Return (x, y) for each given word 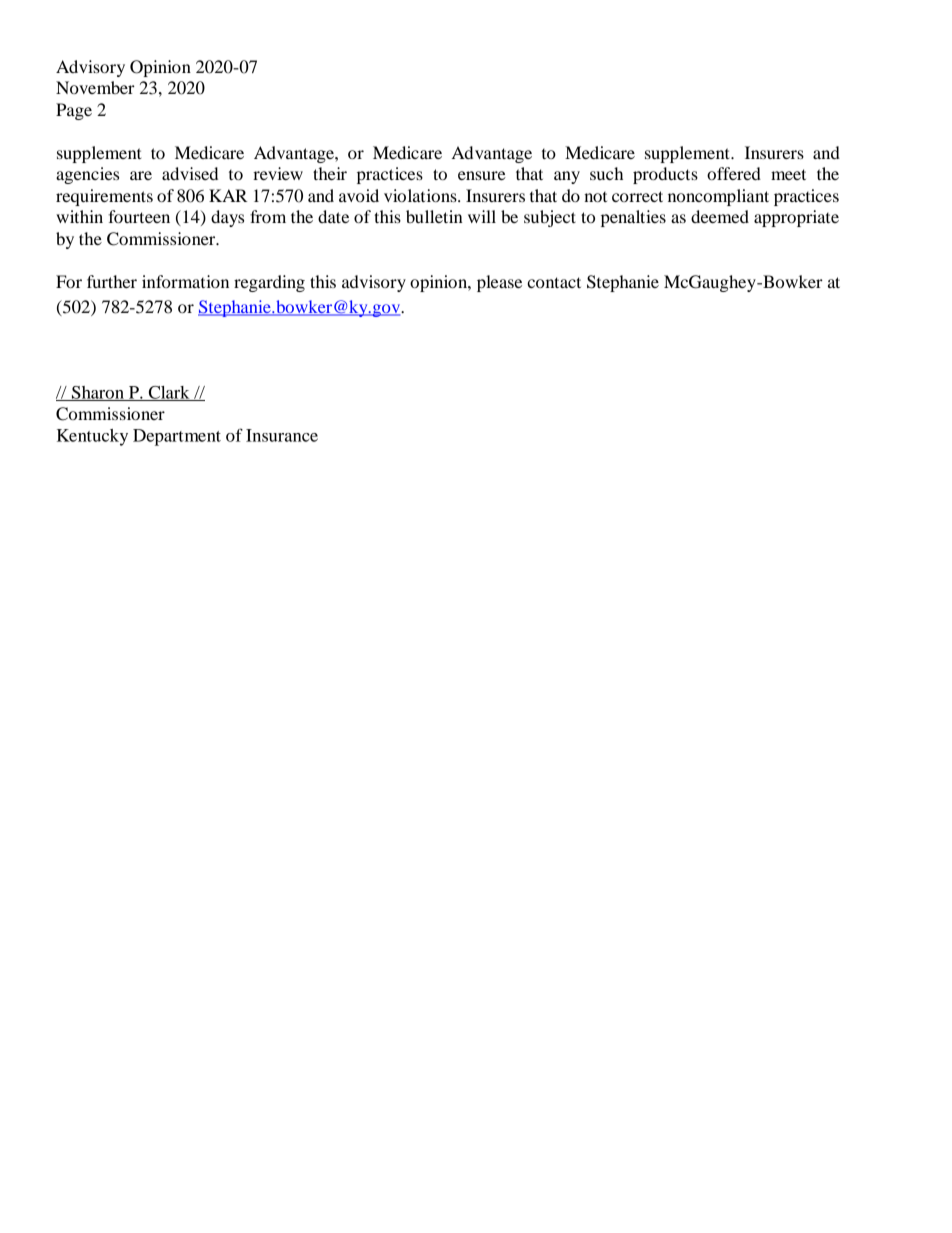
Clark (169, 393)
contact (554, 282)
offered (734, 173)
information (185, 281)
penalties (633, 218)
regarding (269, 283)
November (95, 87)
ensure (482, 175)
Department (177, 437)
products (665, 175)
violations (421, 195)
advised (190, 173)
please (499, 283)
